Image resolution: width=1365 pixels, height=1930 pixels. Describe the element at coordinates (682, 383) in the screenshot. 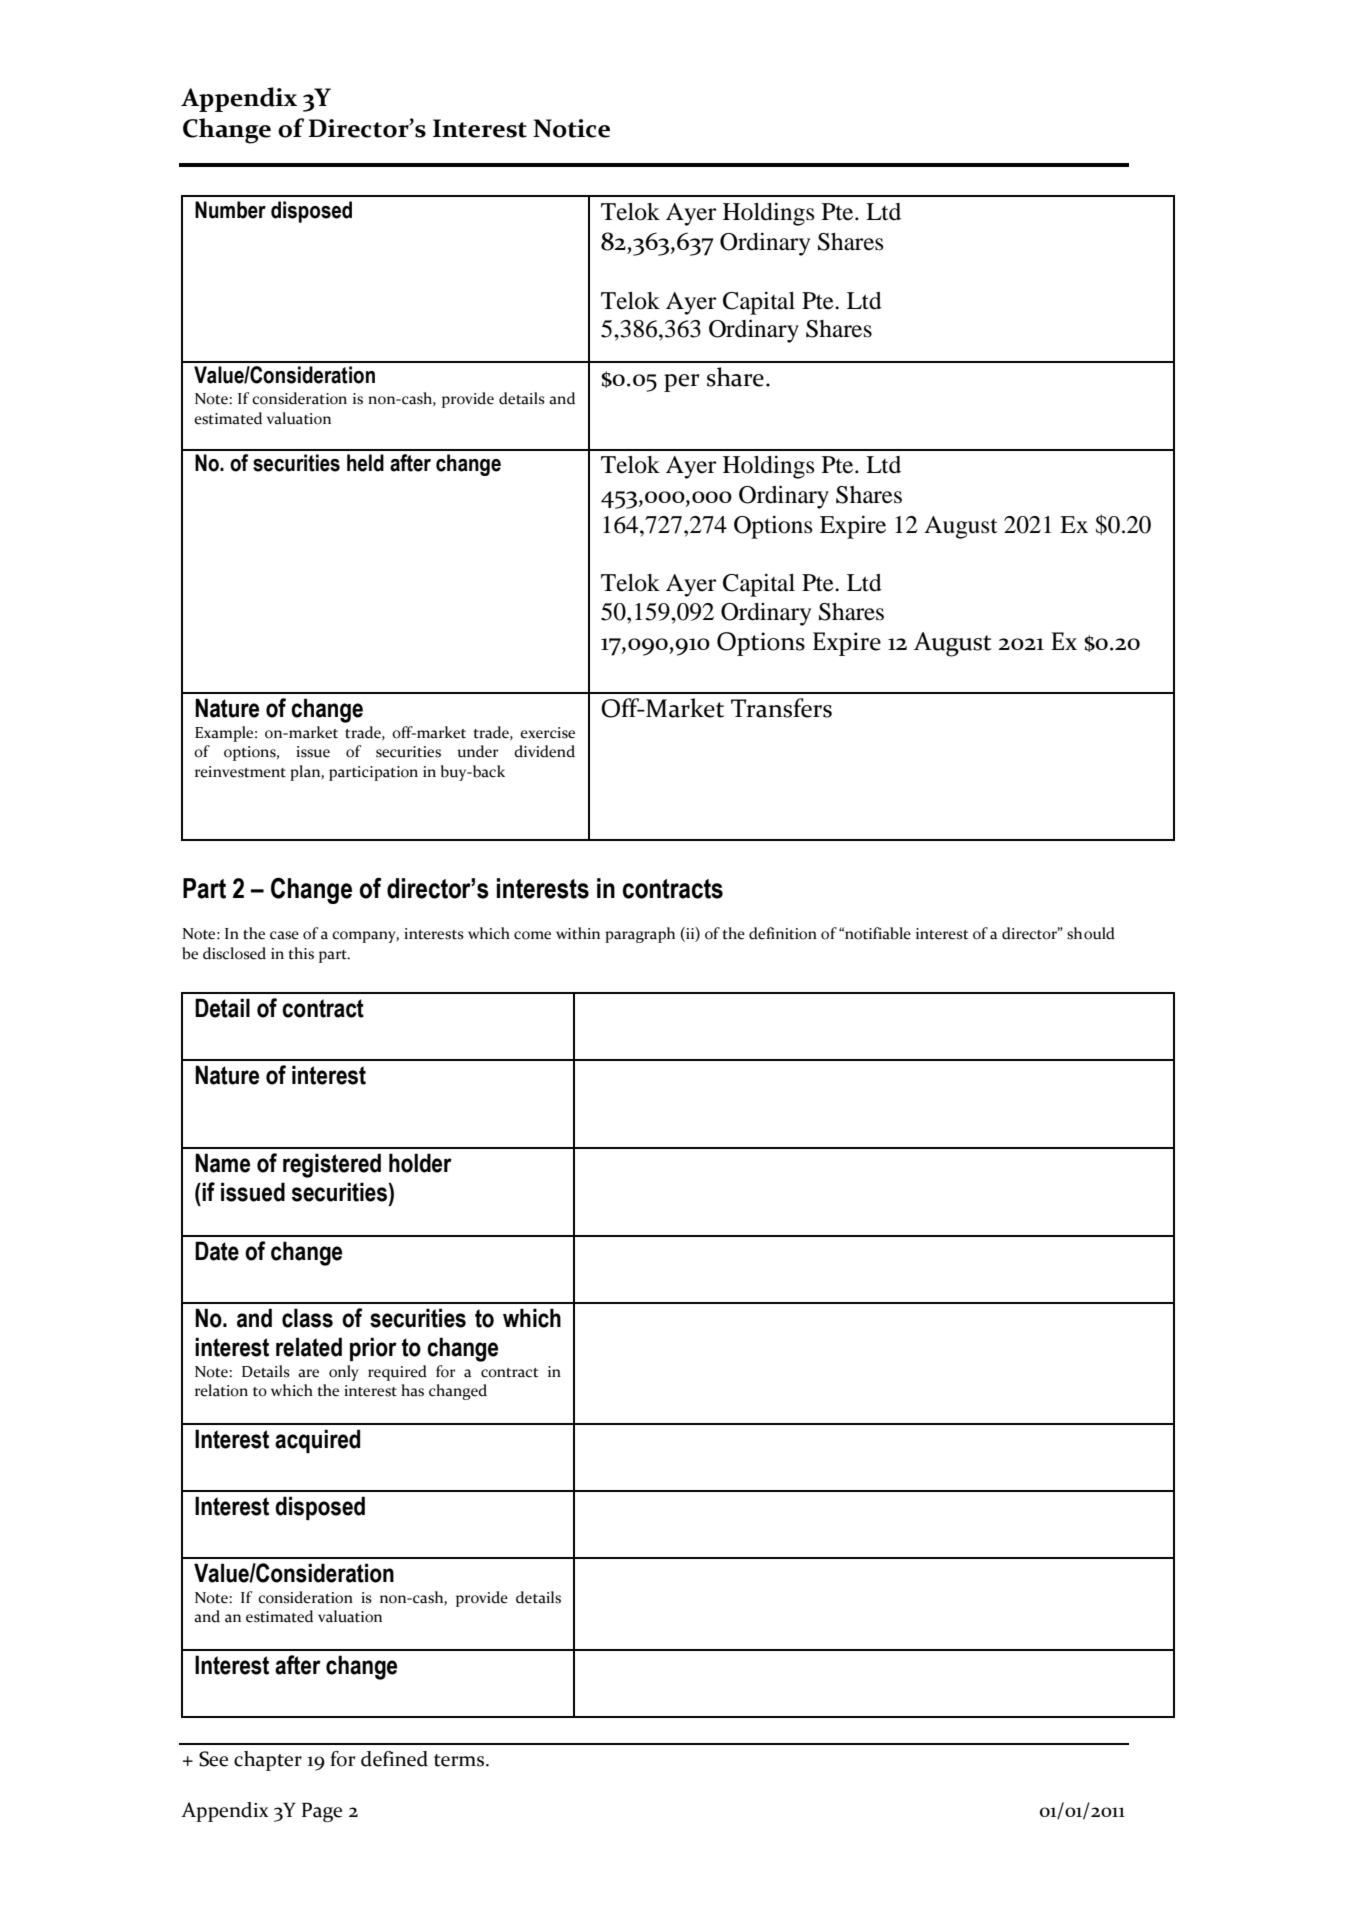

I see `per` at that location.
